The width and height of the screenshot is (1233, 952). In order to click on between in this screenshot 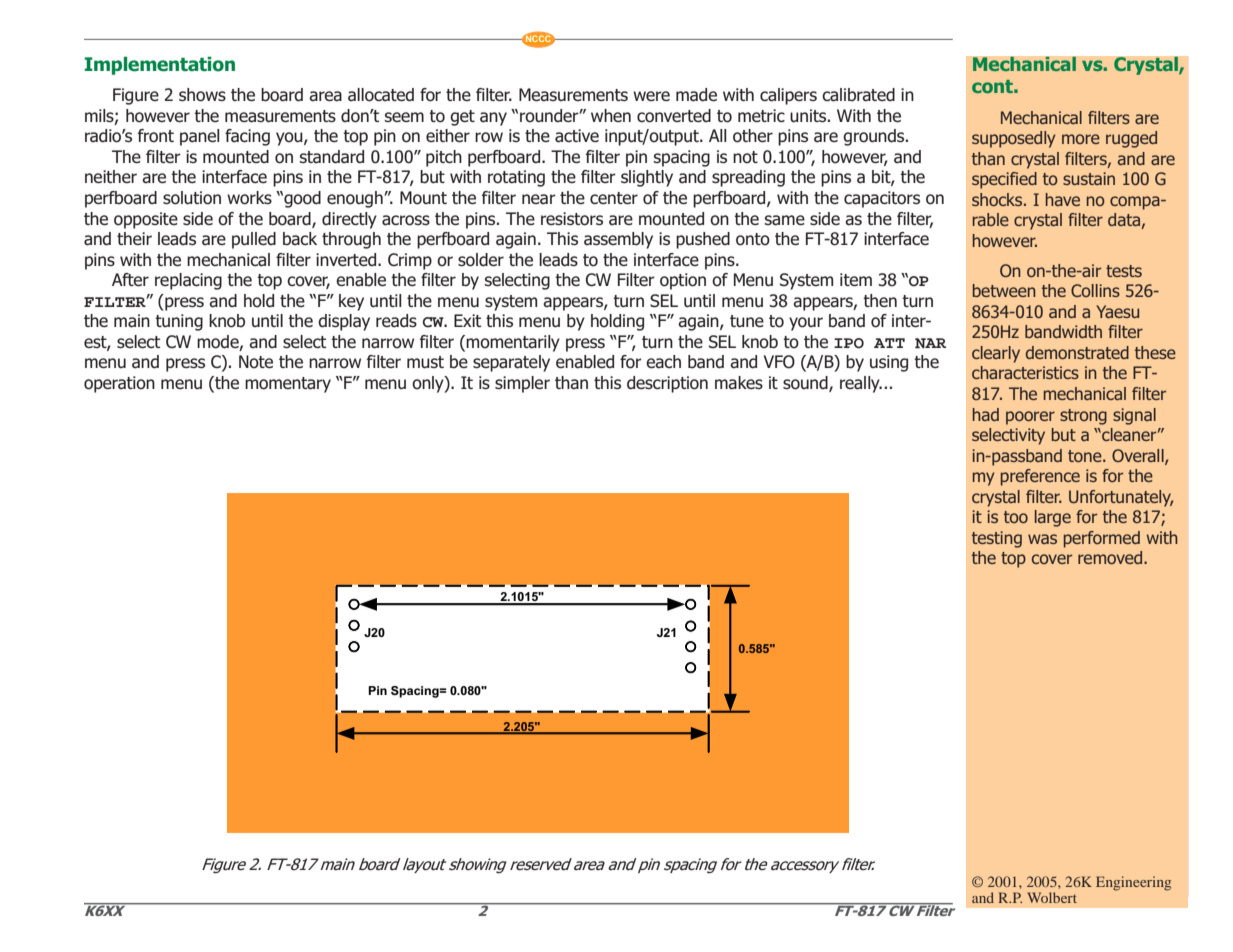, I will do `click(1004, 290)`.
